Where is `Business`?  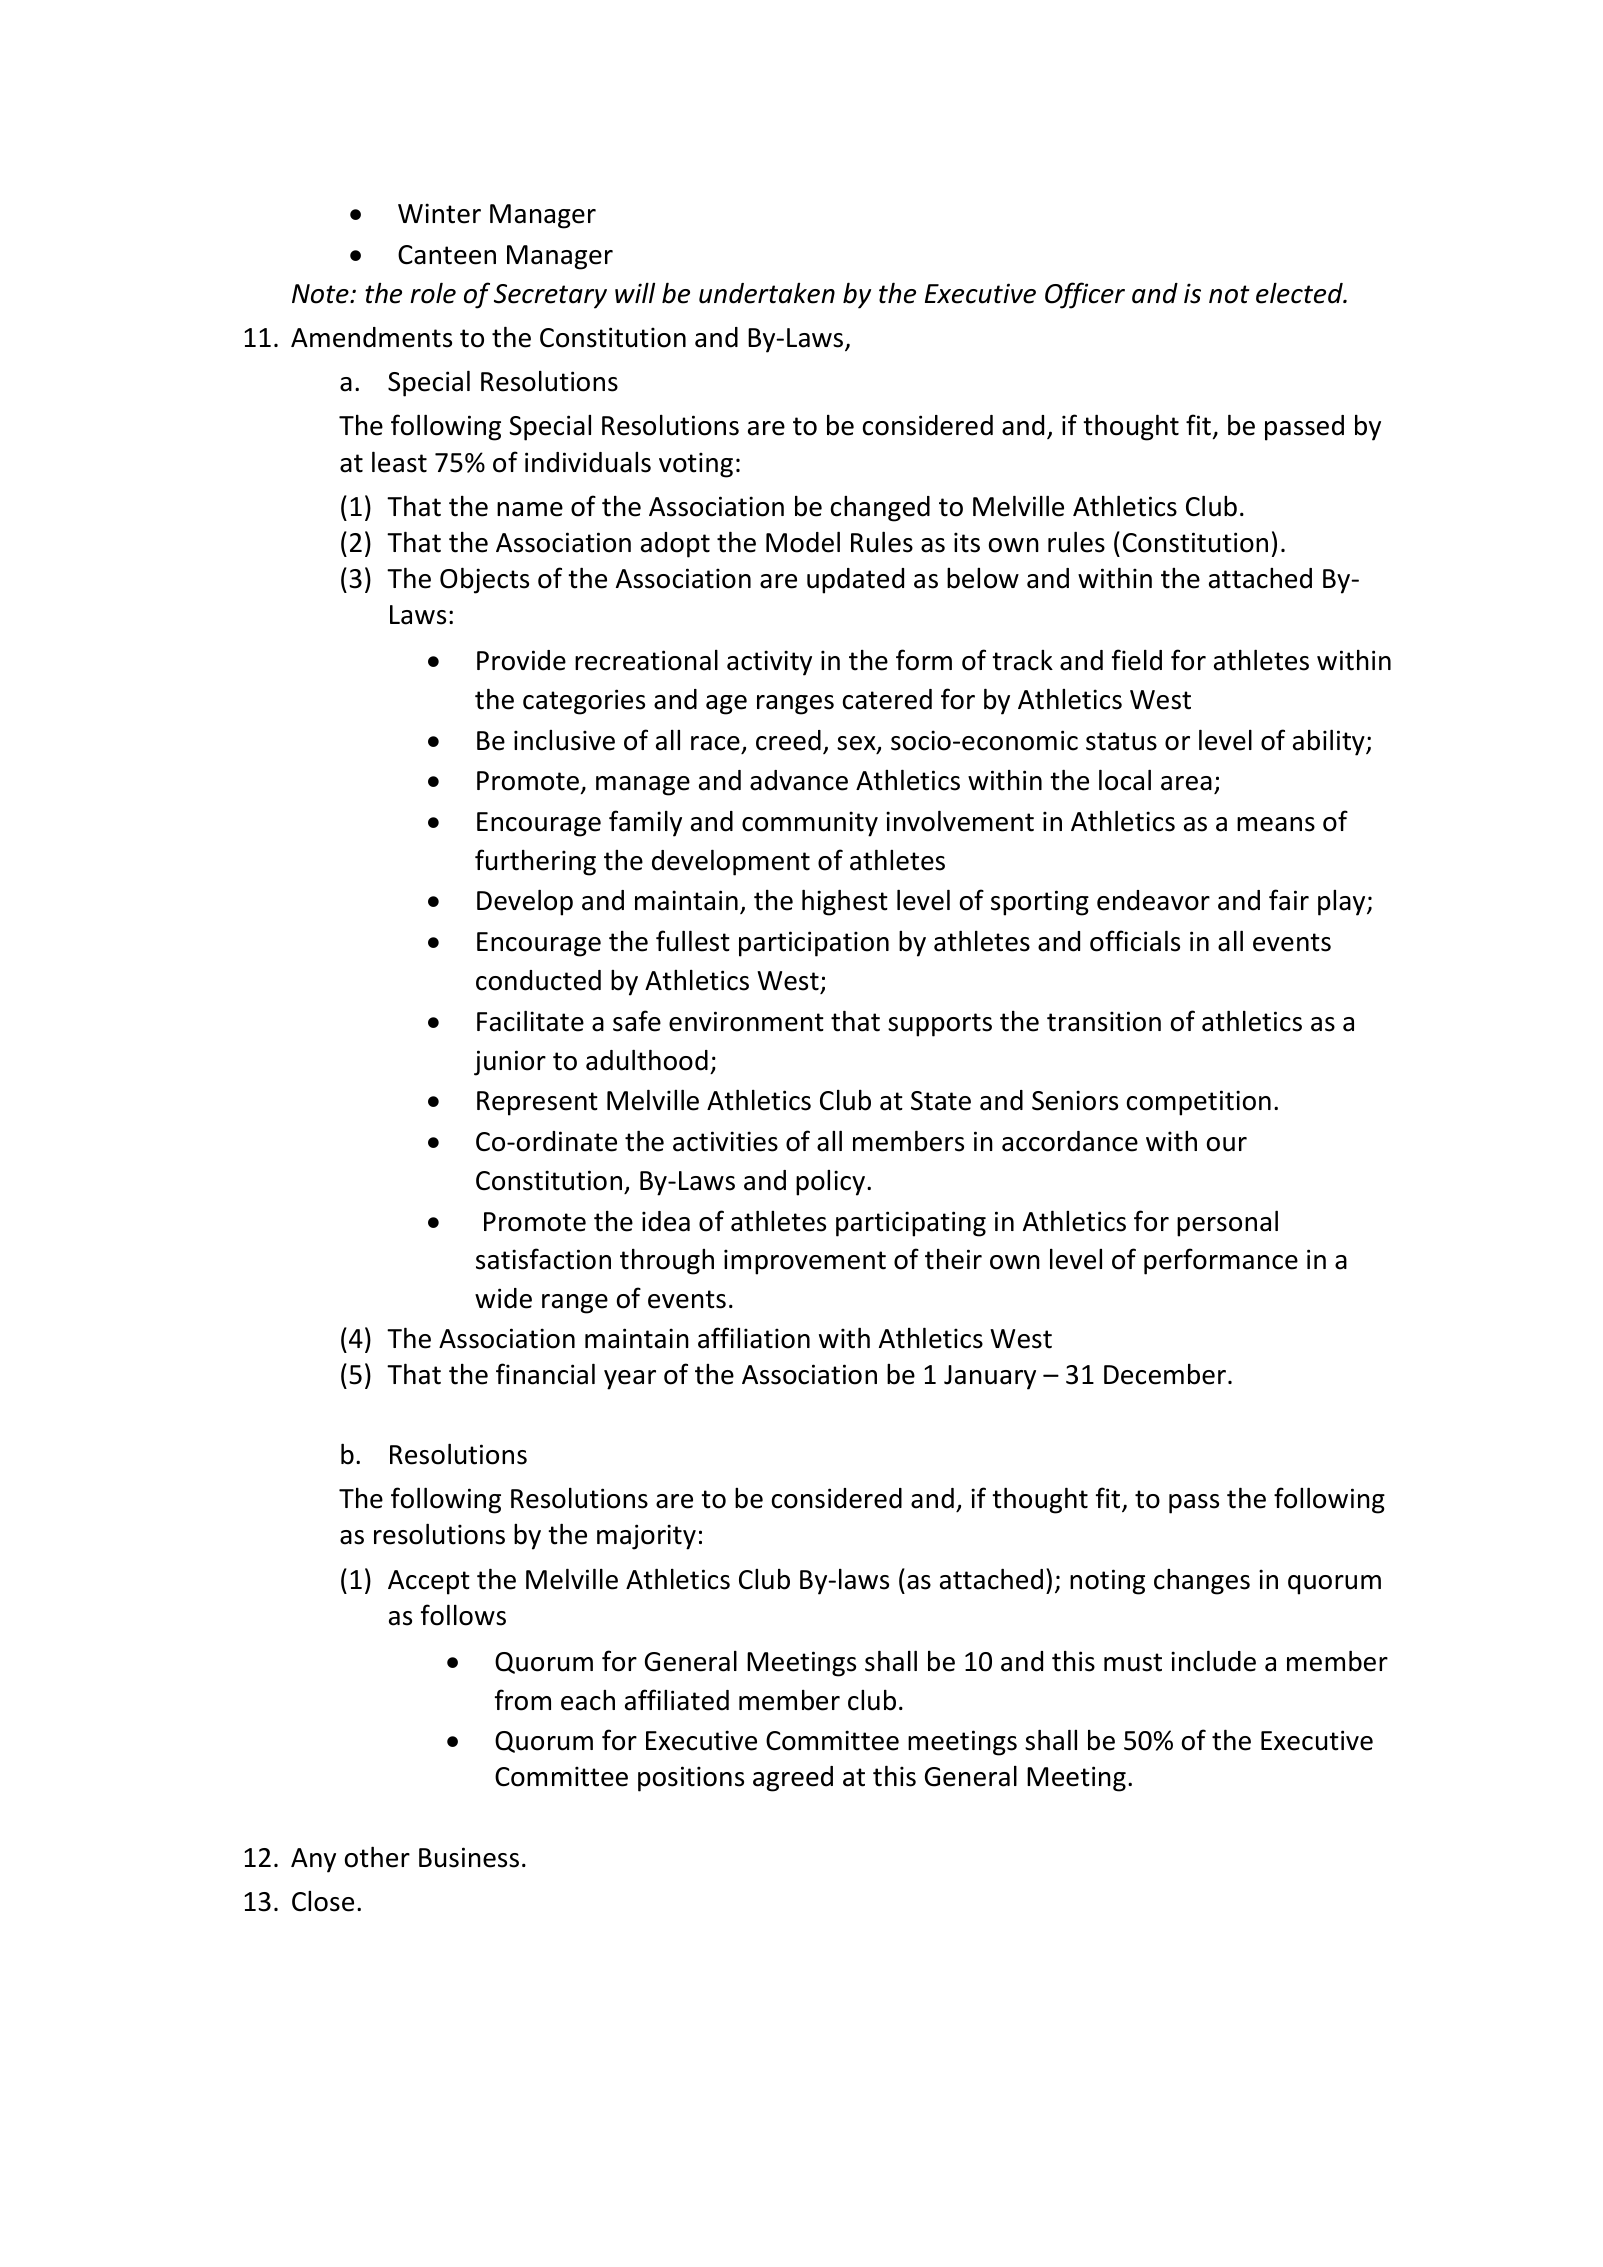 Business is located at coordinates (469, 1857).
